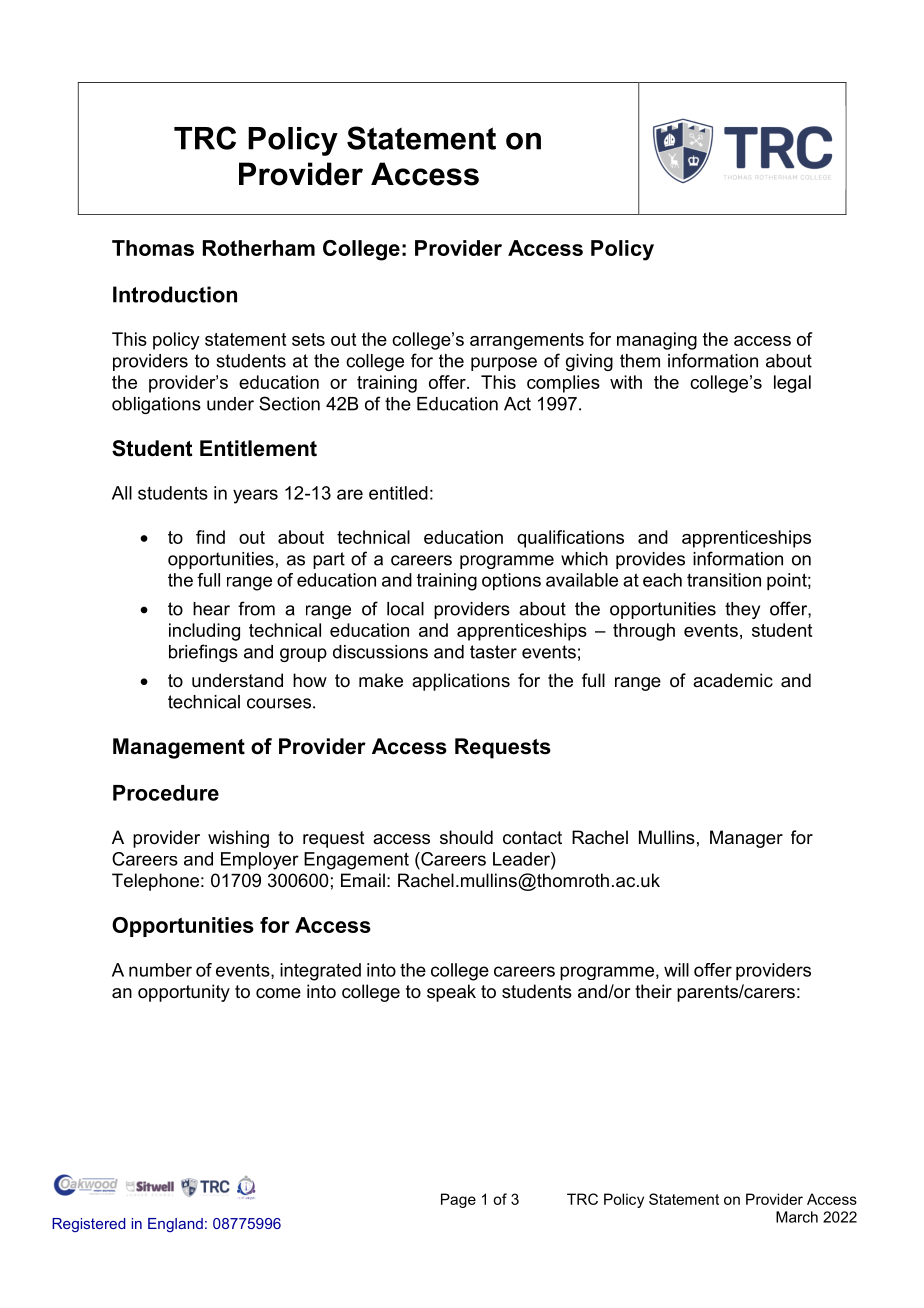 The width and height of the screenshot is (924, 1308). I want to click on purpose, so click(504, 364).
